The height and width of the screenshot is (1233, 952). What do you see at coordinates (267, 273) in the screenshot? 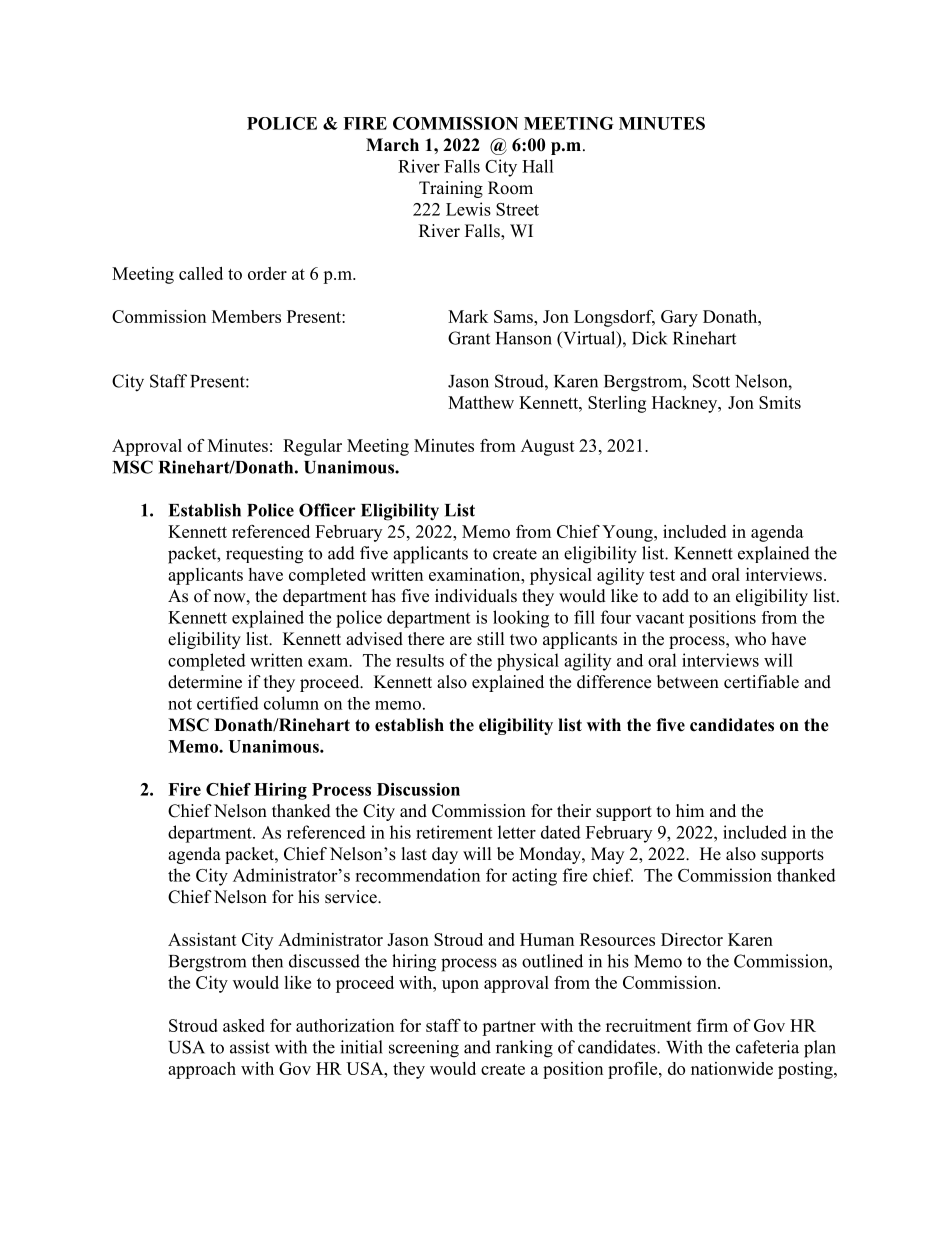
I see `order` at bounding box center [267, 273].
